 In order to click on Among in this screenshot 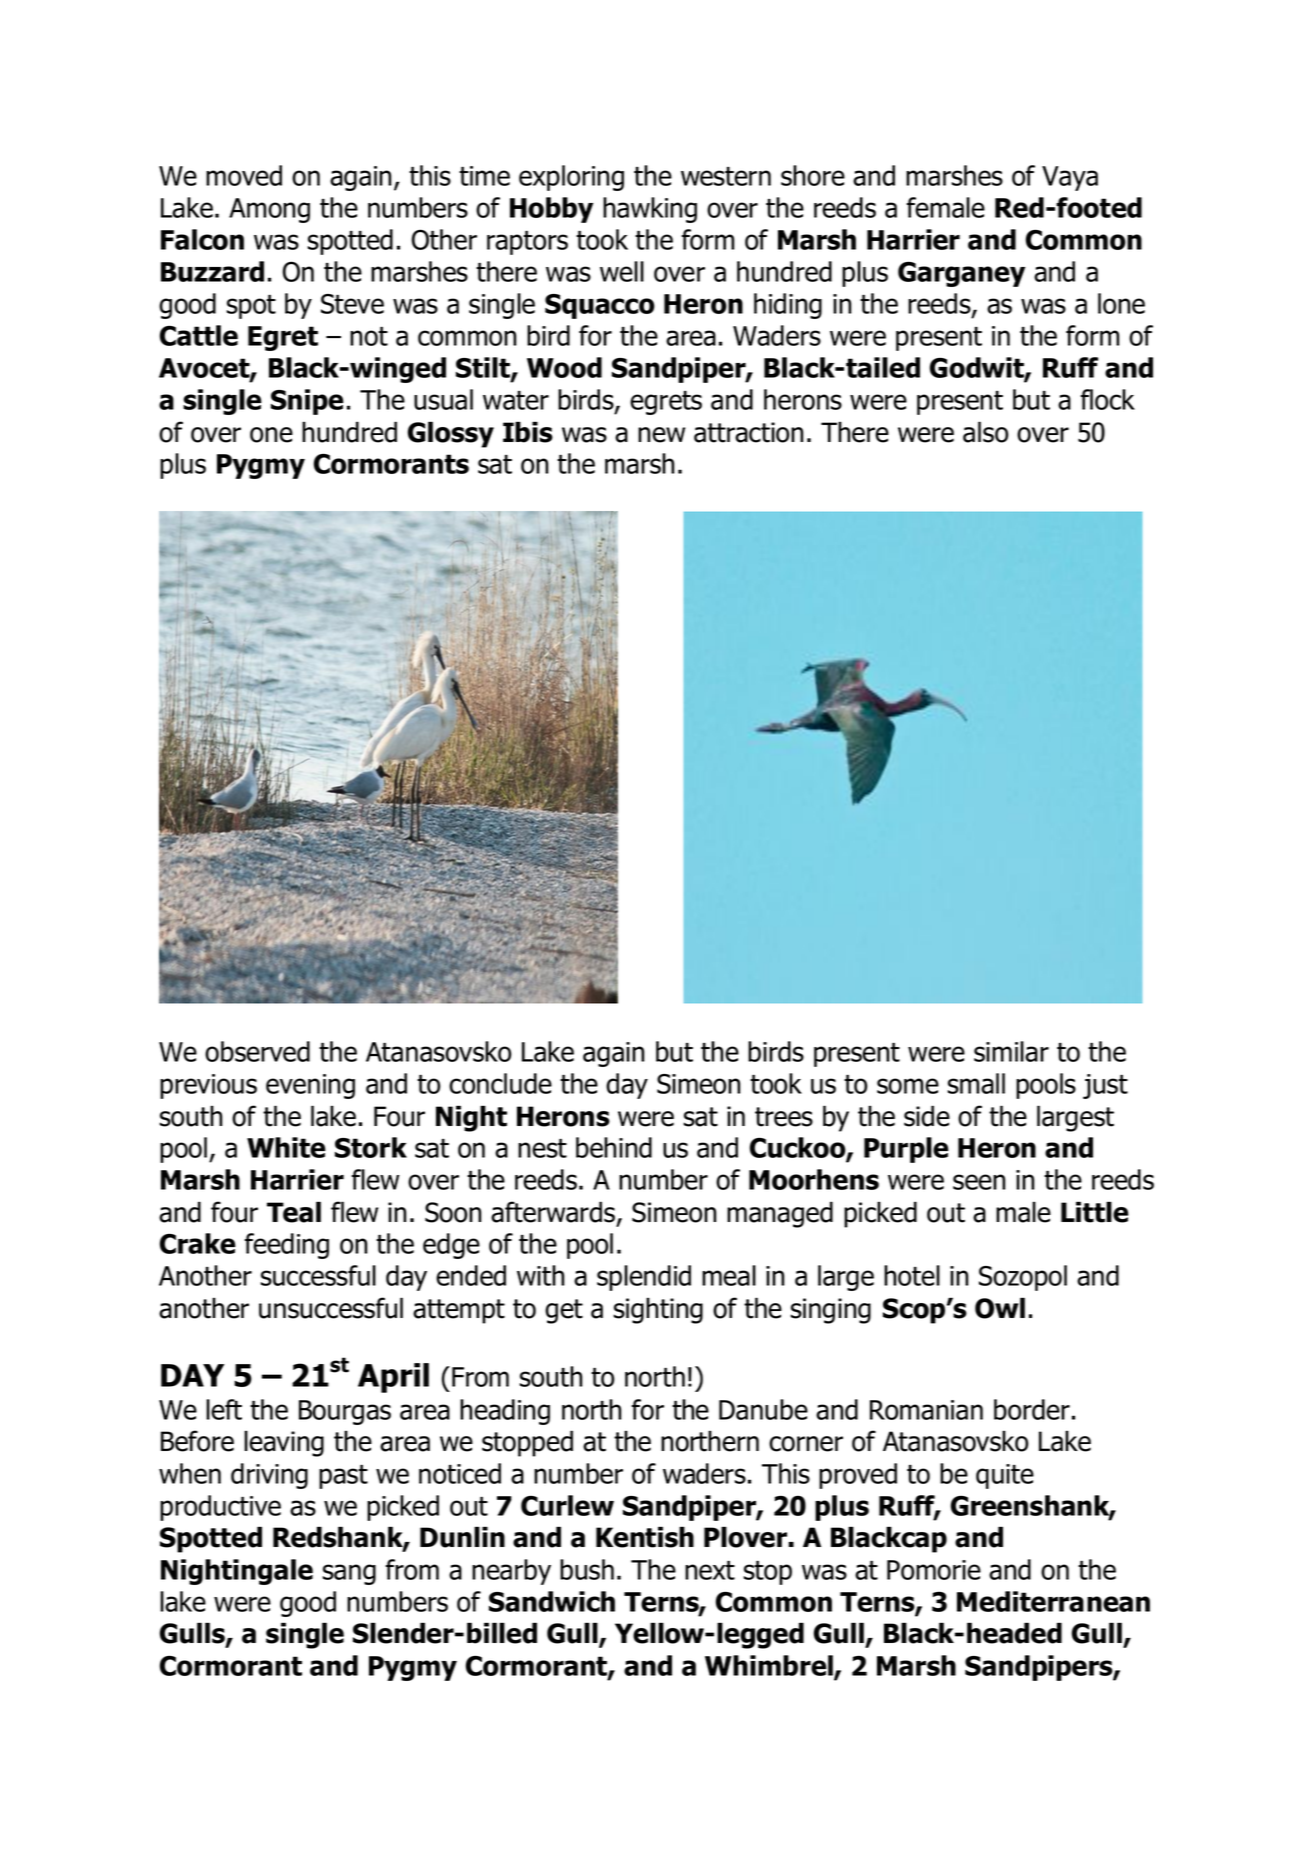, I will do `click(269, 210)`.
